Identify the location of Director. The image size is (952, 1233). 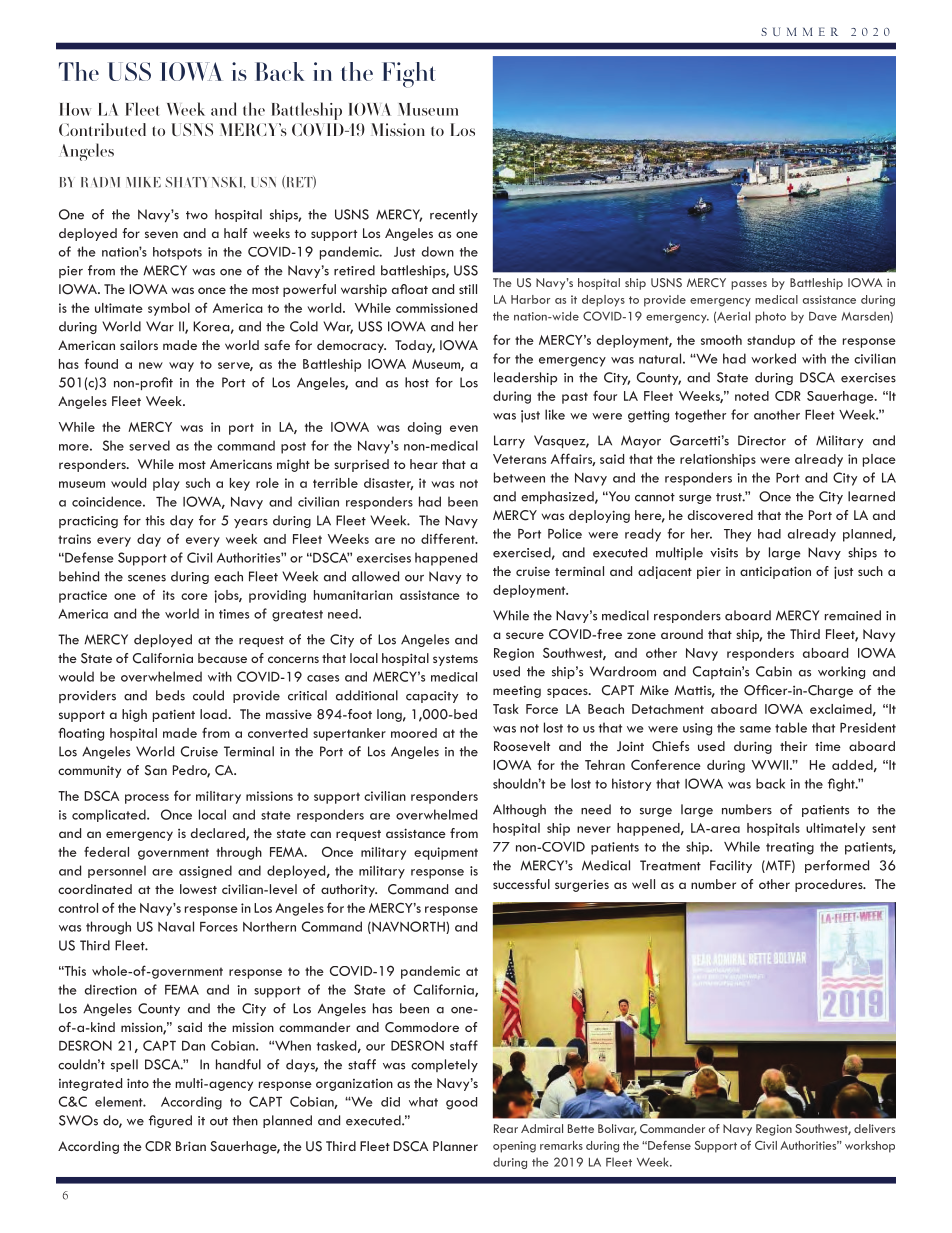
(762, 440).
